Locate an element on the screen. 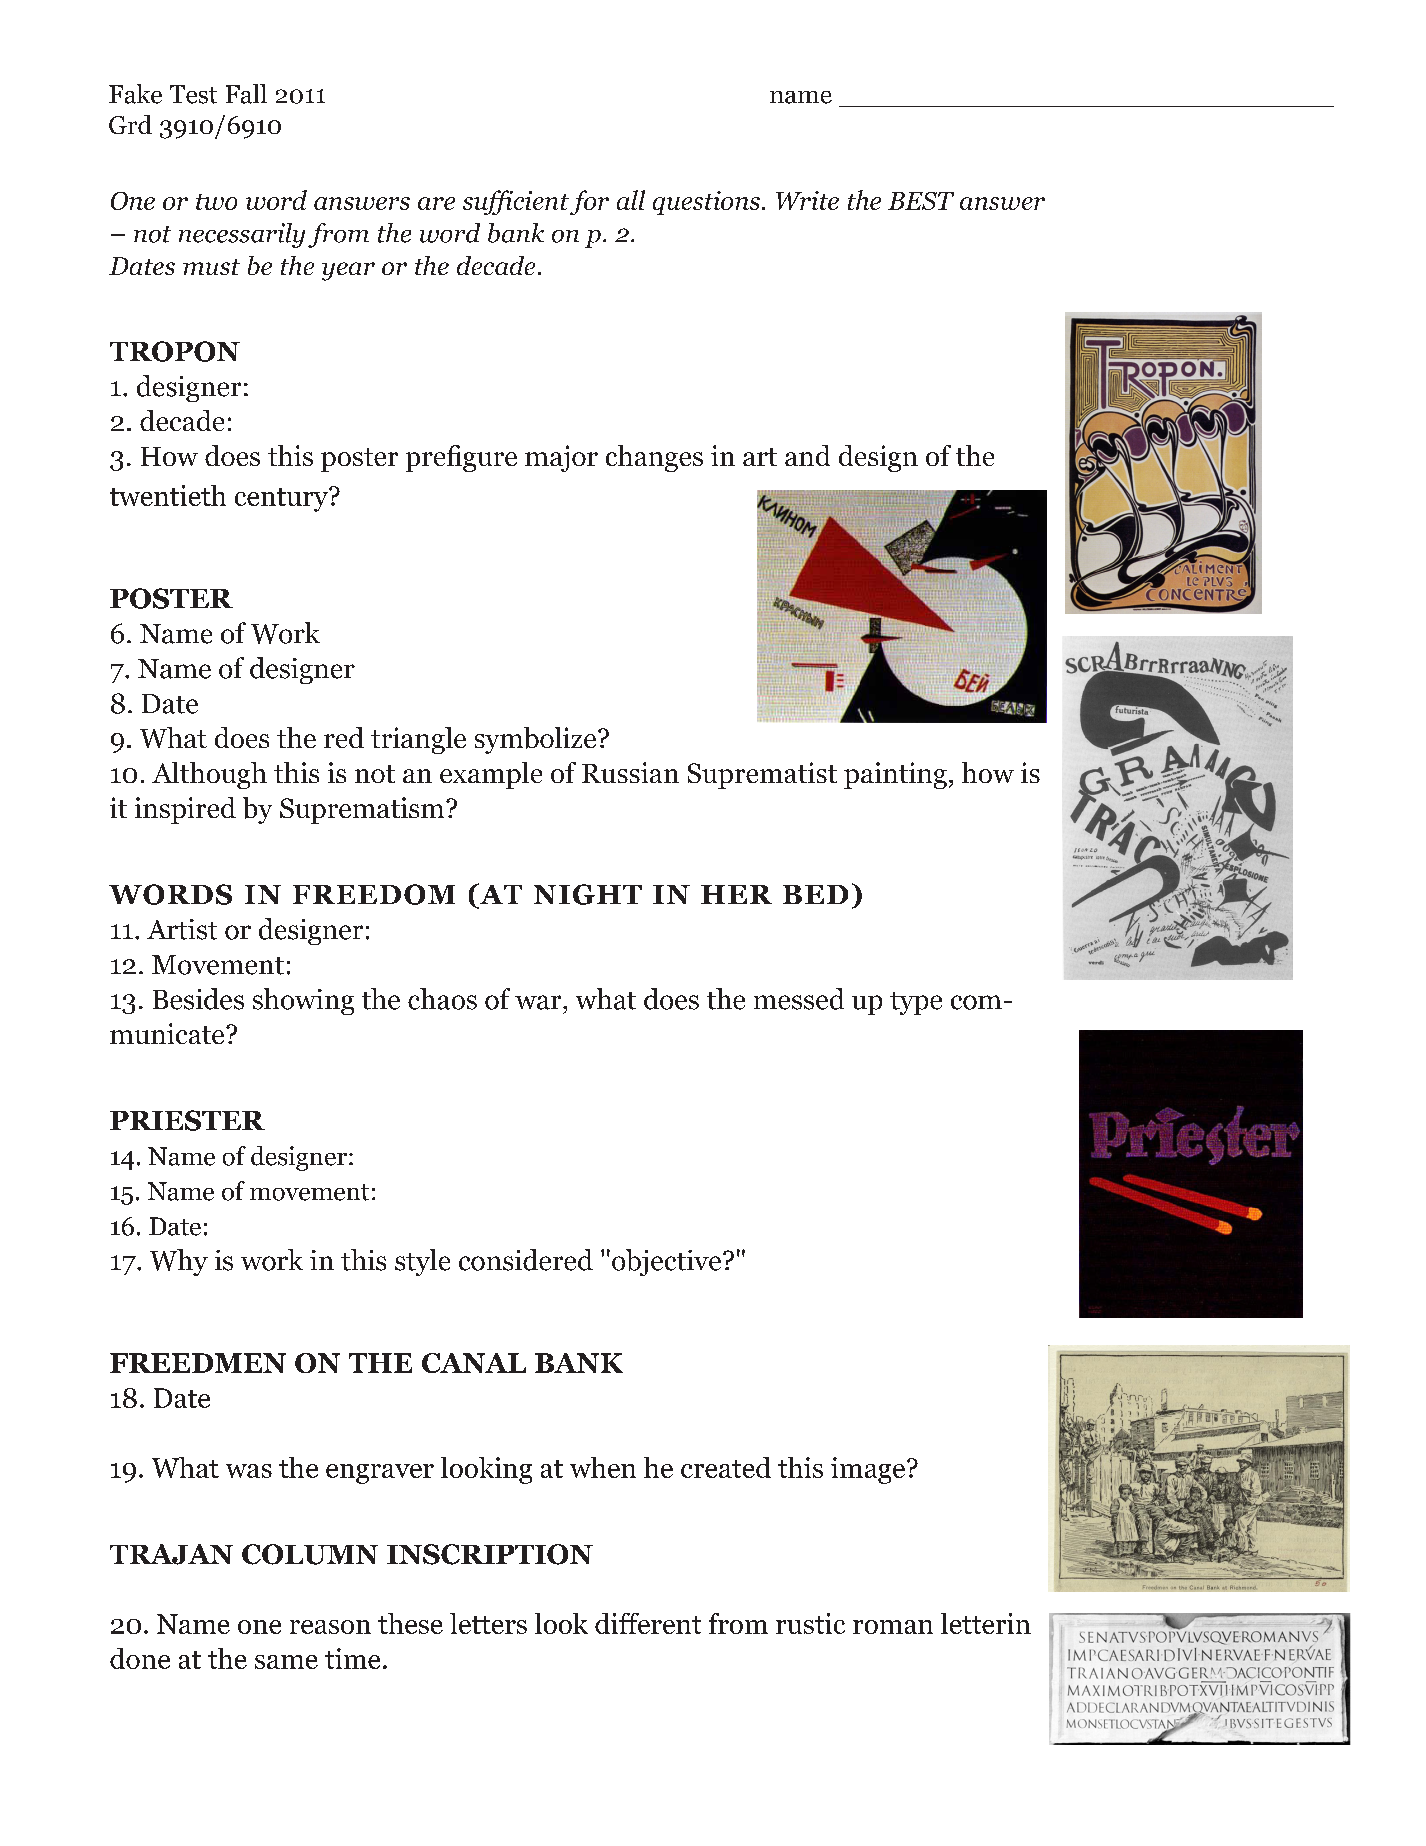  same is located at coordinates (286, 1662).
